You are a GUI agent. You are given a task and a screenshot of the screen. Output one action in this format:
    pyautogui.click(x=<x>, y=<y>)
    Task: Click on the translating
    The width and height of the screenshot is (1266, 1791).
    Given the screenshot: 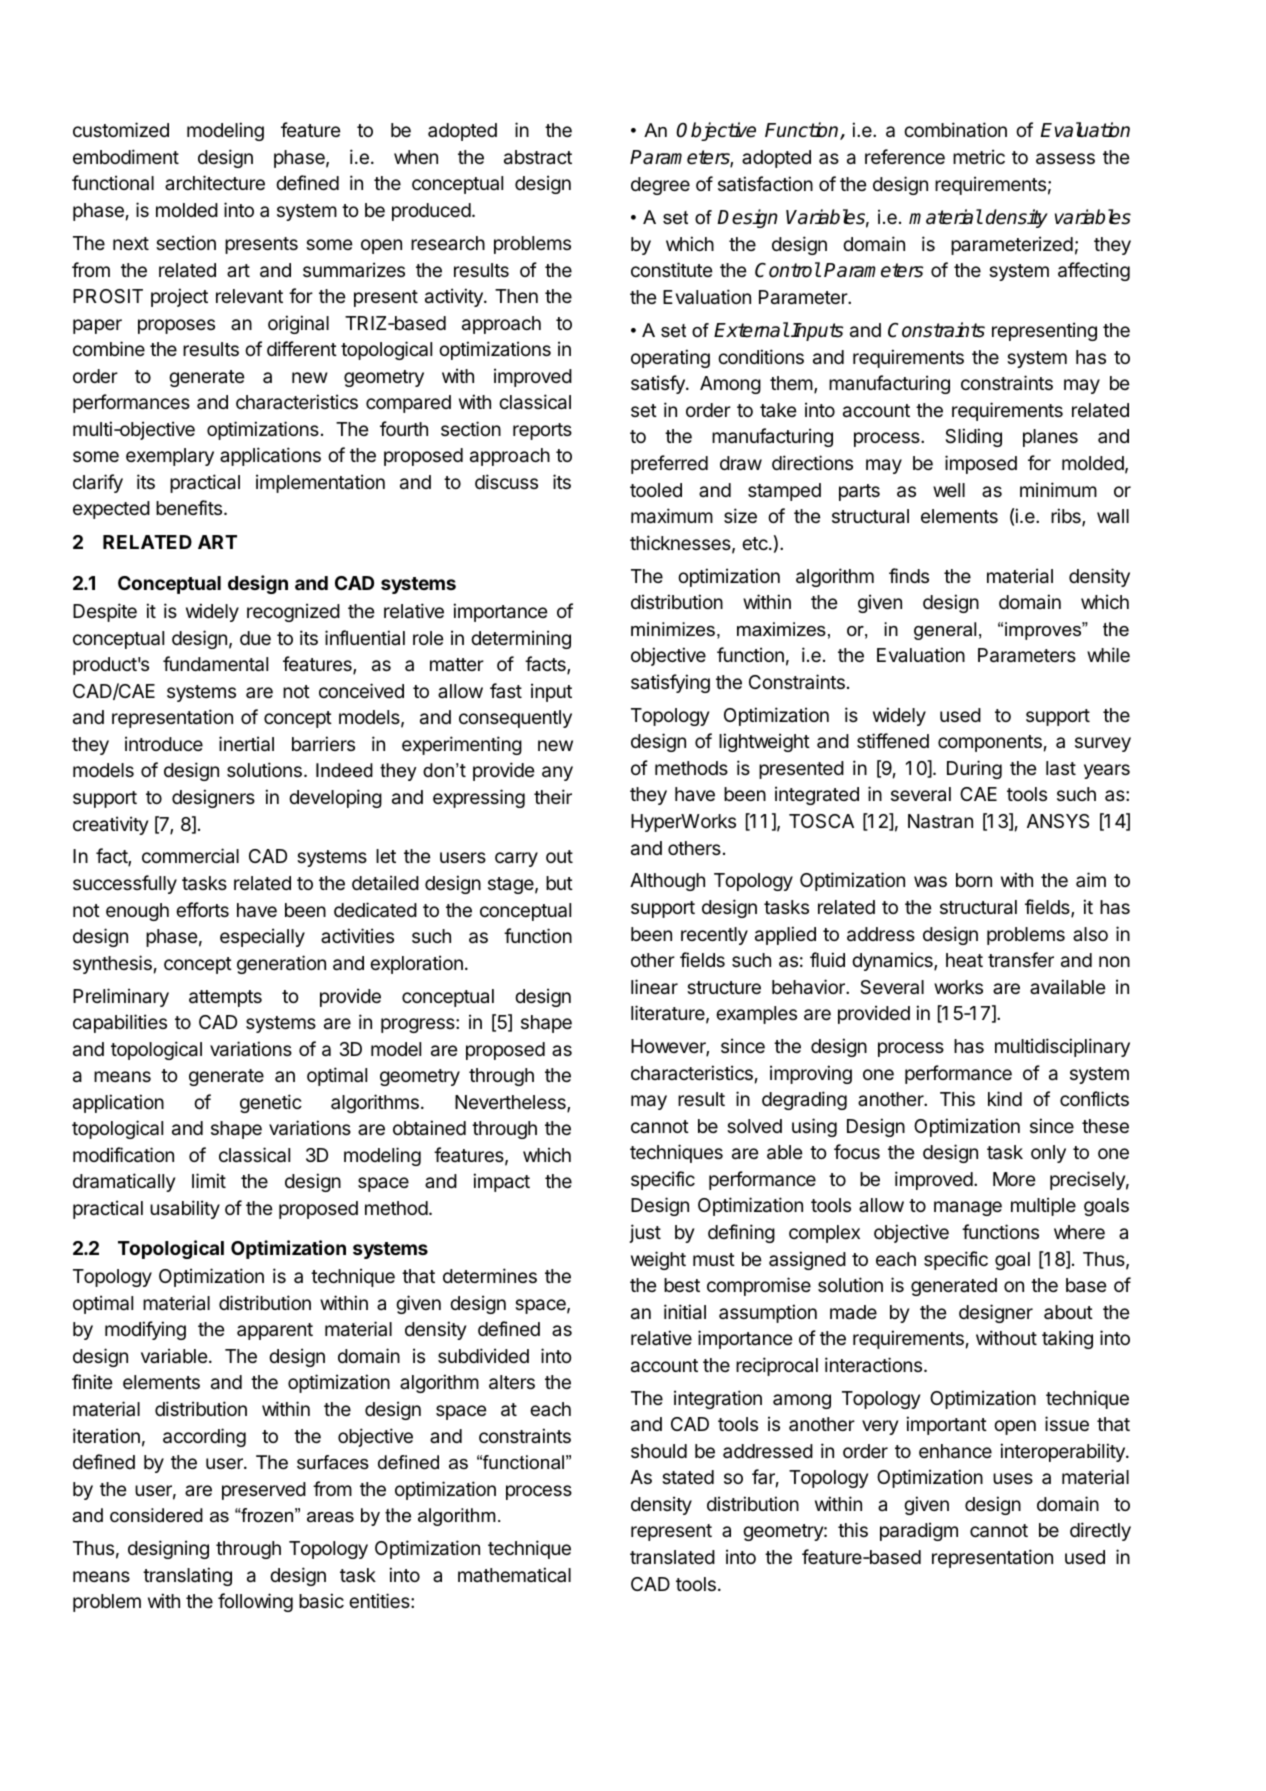 What is the action you would take?
    pyautogui.click(x=187, y=1576)
